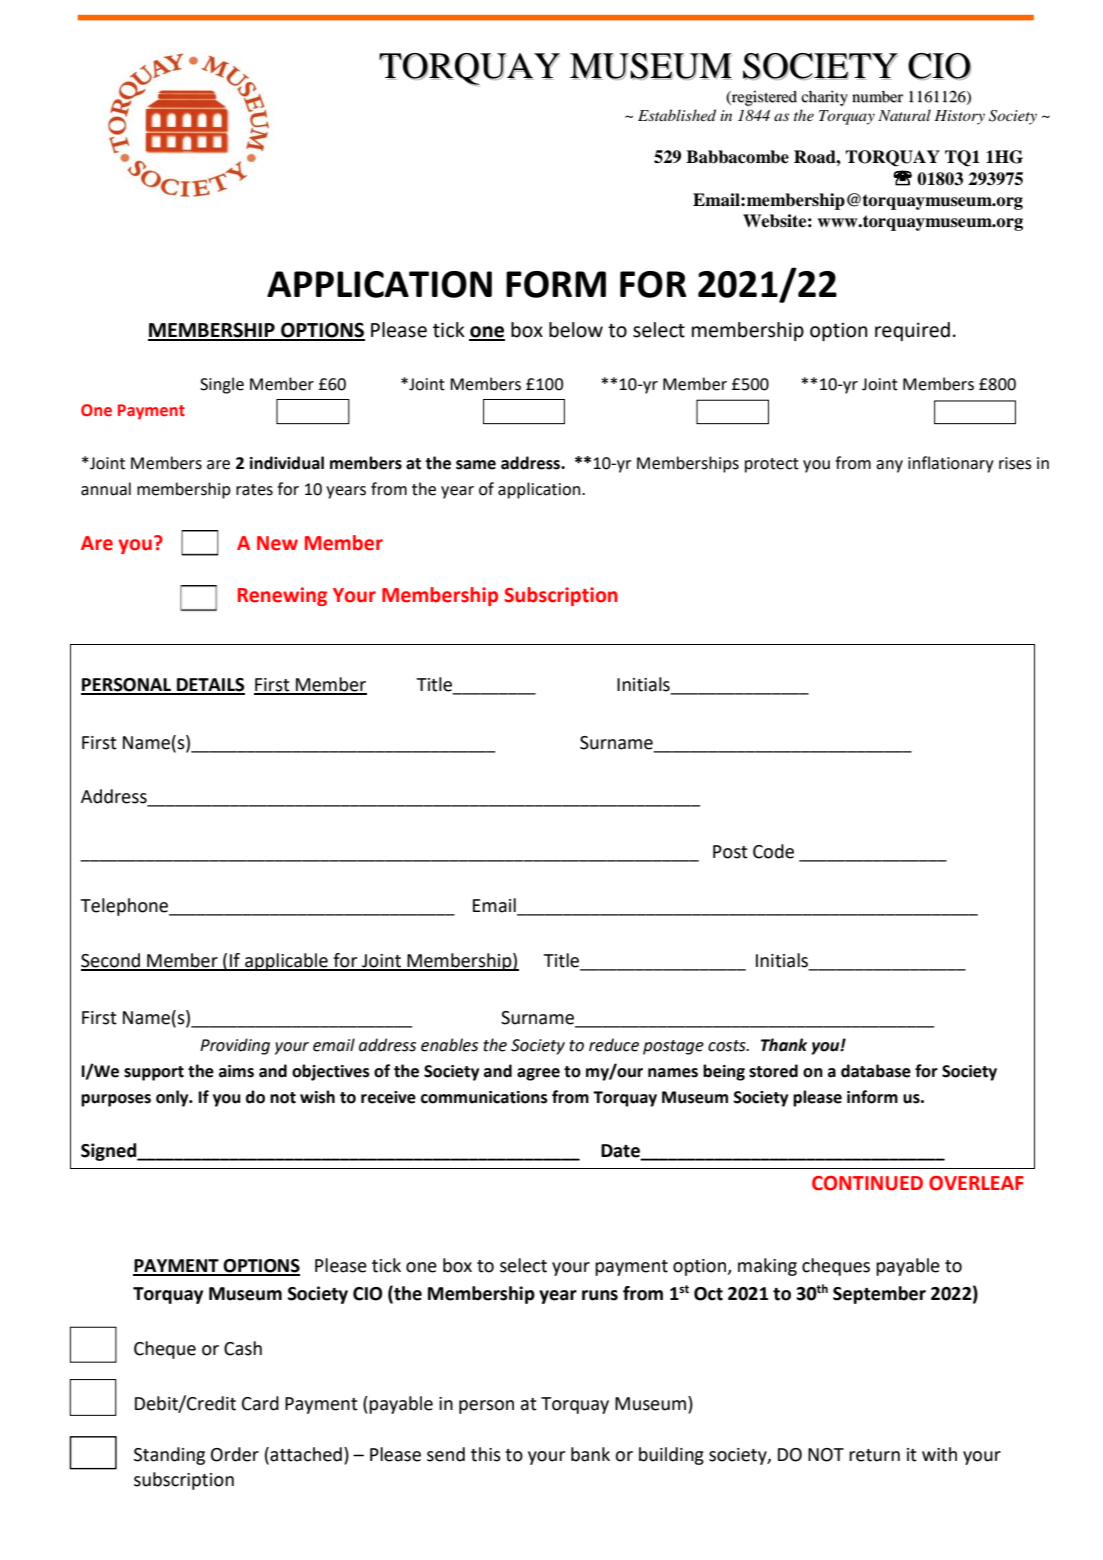 Image resolution: width=1103 pixels, height=1560 pixels. What do you see at coordinates (590, 1454) in the image?
I see `bank` at bounding box center [590, 1454].
